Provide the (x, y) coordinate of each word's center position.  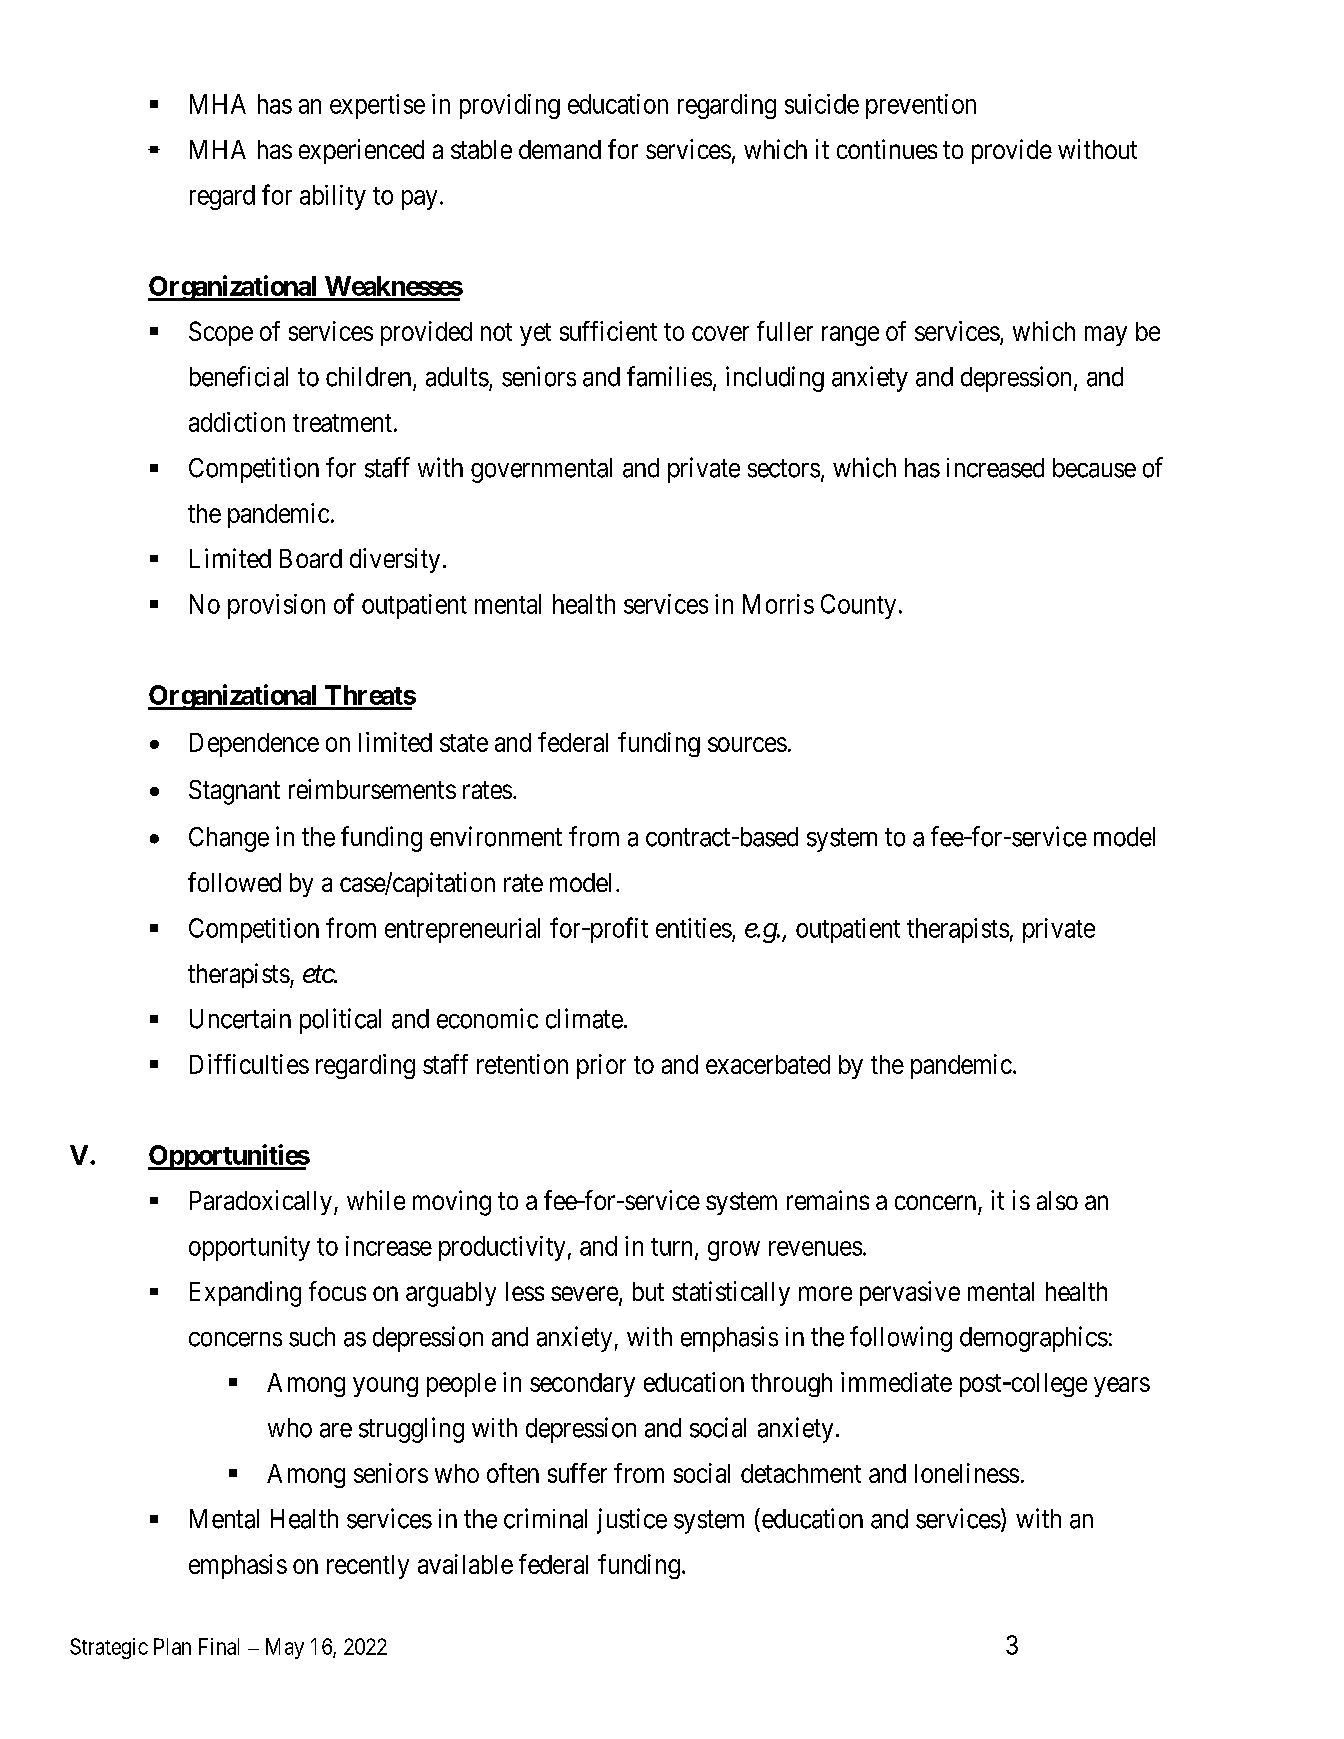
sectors (784, 468)
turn (673, 1248)
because (1094, 468)
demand (560, 149)
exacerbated (768, 1064)
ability (333, 197)
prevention (921, 106)
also (1057, 1200)
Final (219, 1646)
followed (234, 882)
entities (694, 928)
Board (311, 558)
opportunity (249, 1248)
